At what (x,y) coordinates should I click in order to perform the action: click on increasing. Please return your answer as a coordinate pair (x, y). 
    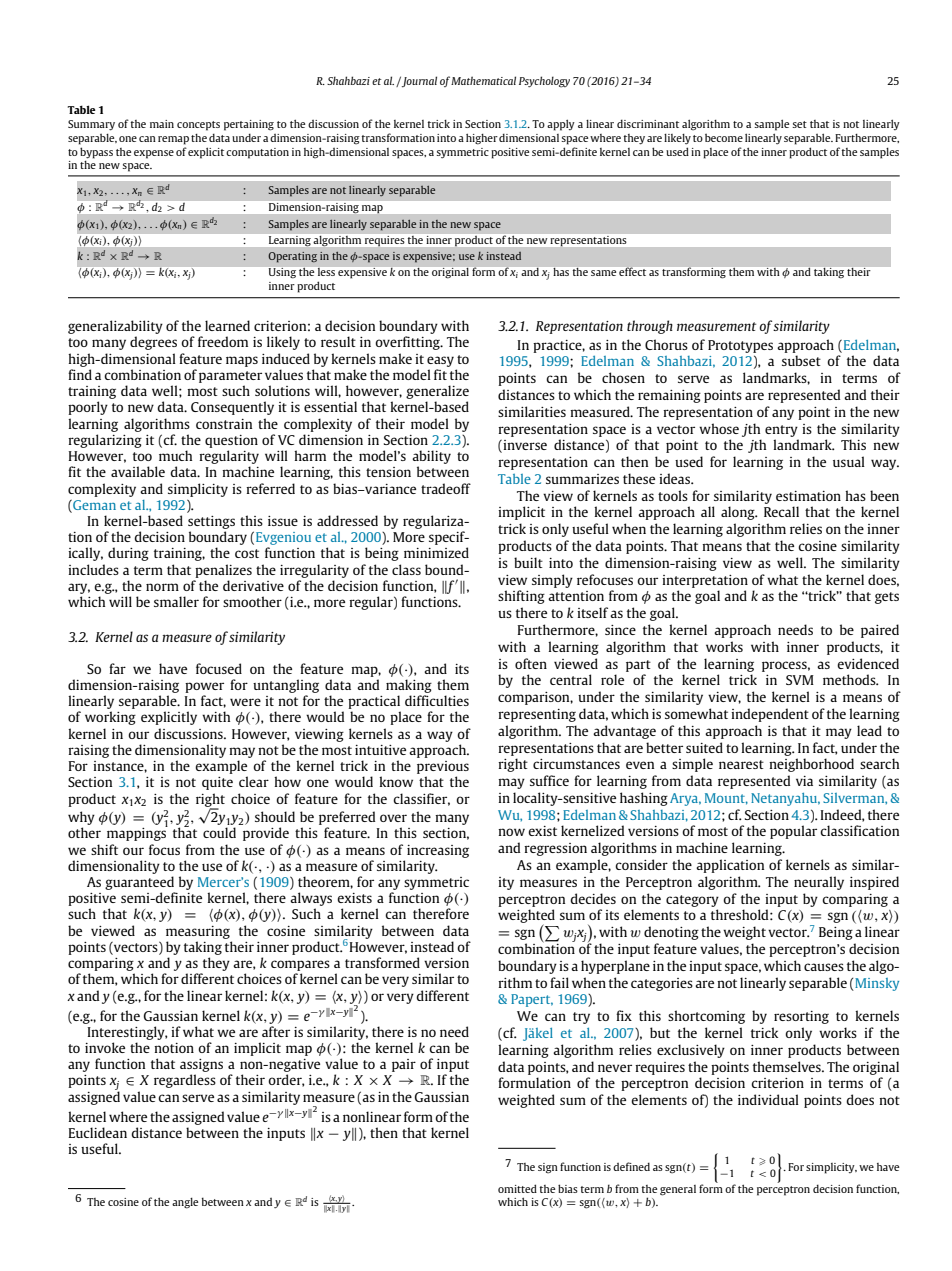
    Looking at the image, I should click on (438, 851).
